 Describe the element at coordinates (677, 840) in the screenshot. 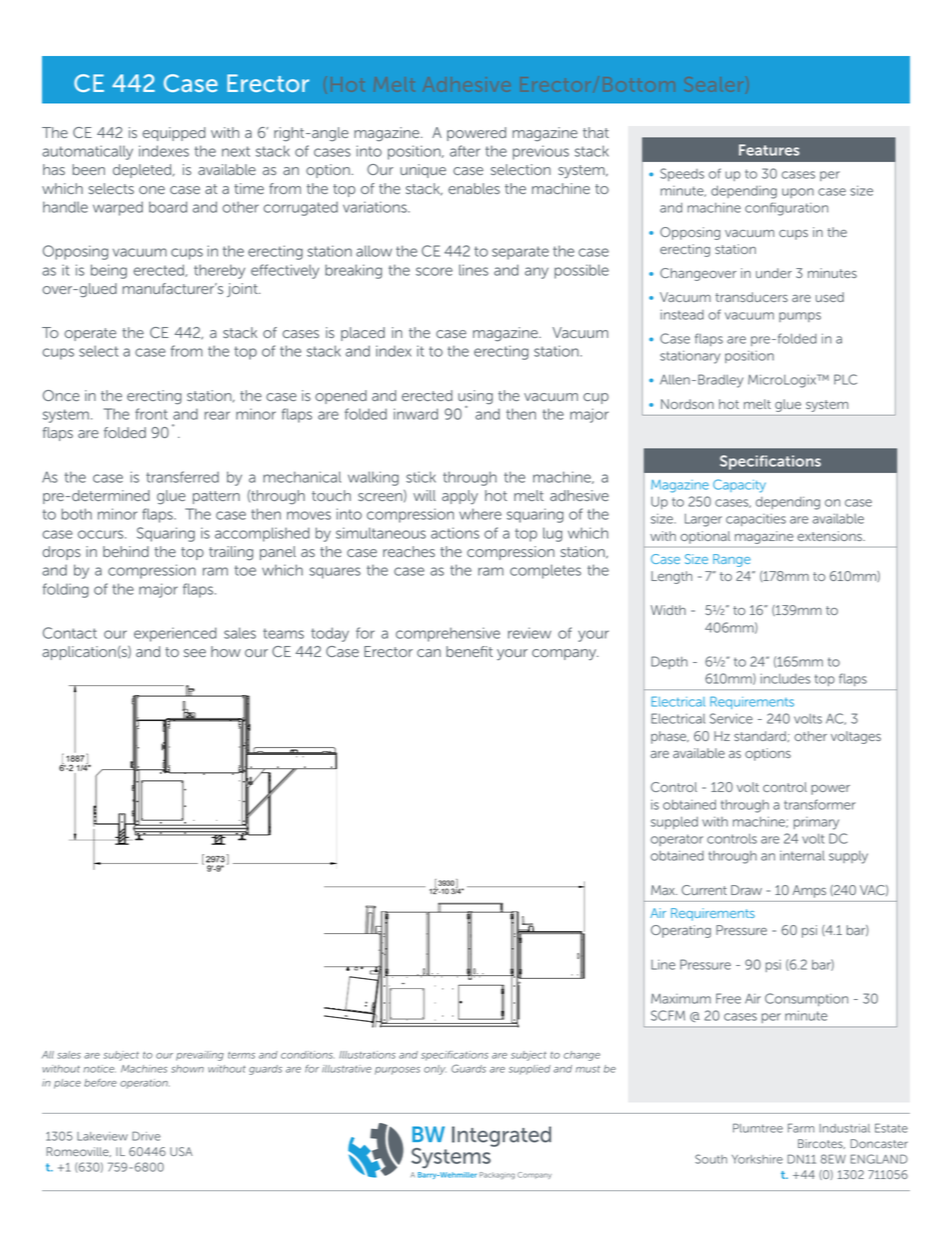

I see `operator` at that location.
